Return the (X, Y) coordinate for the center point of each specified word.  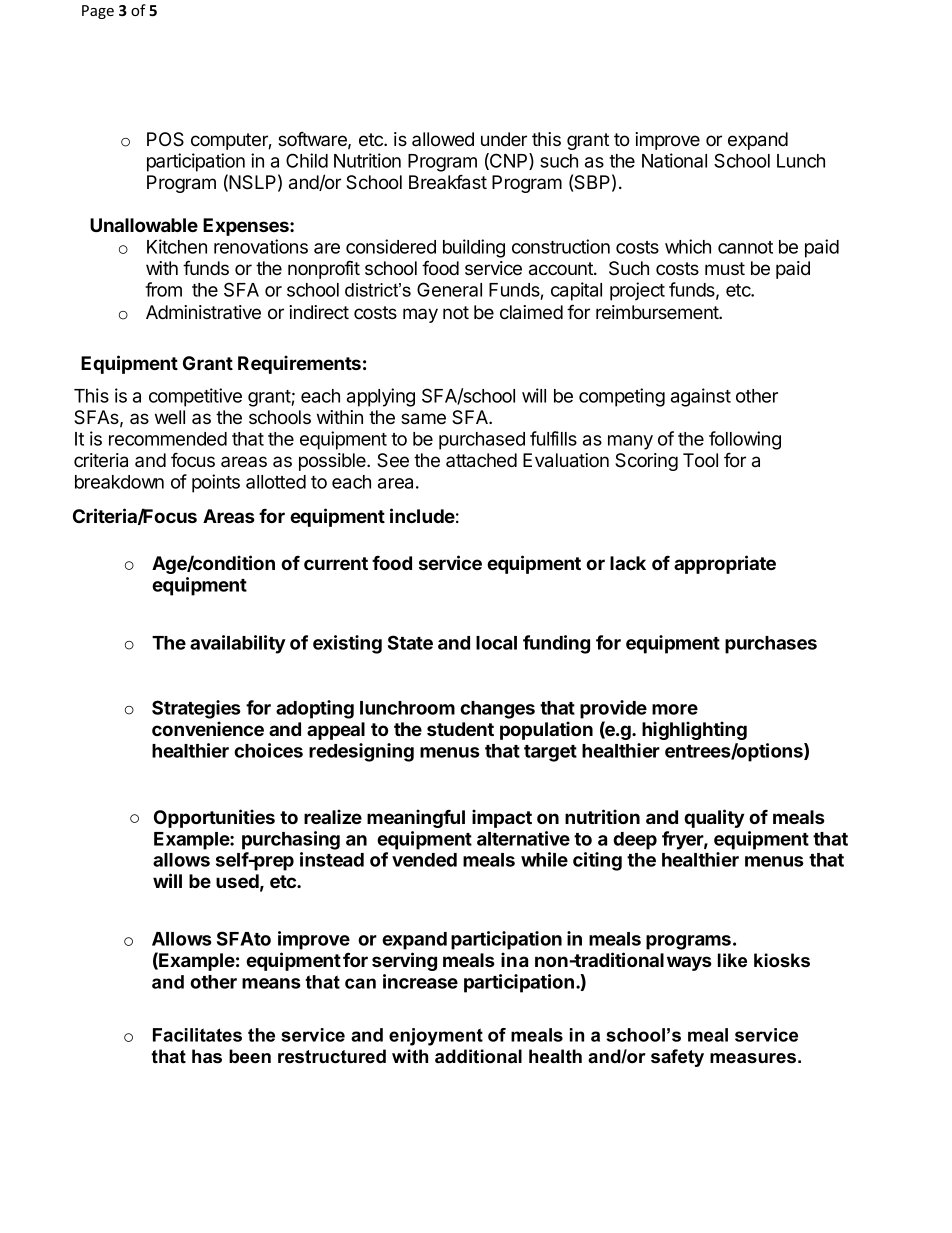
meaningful (416, 818)
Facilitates (197, 1035)
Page (98, 12)
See (393, 460)
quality (714, 818)
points (216, 483)
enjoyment (436, 1037)
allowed (443, 139)
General (449, 289)
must (725, 268)
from (163, 289)
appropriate (725, 564)
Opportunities (214, 818)
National (674, 160)
